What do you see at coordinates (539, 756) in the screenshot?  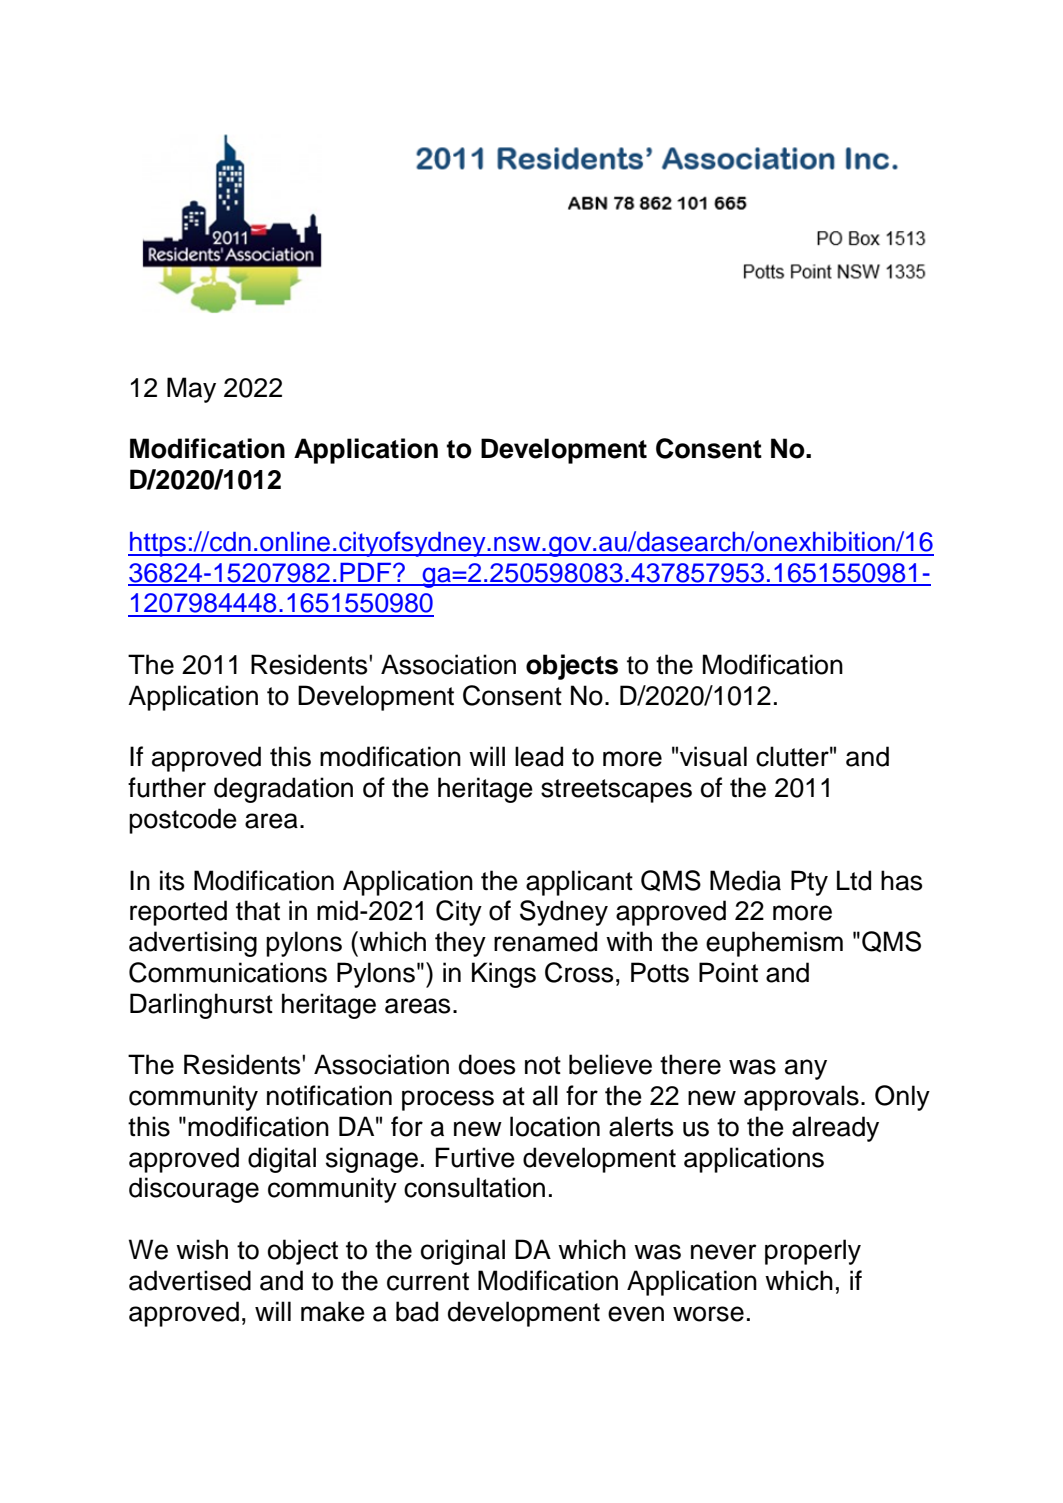 I see `lead` at bounding box center [539, 756].
